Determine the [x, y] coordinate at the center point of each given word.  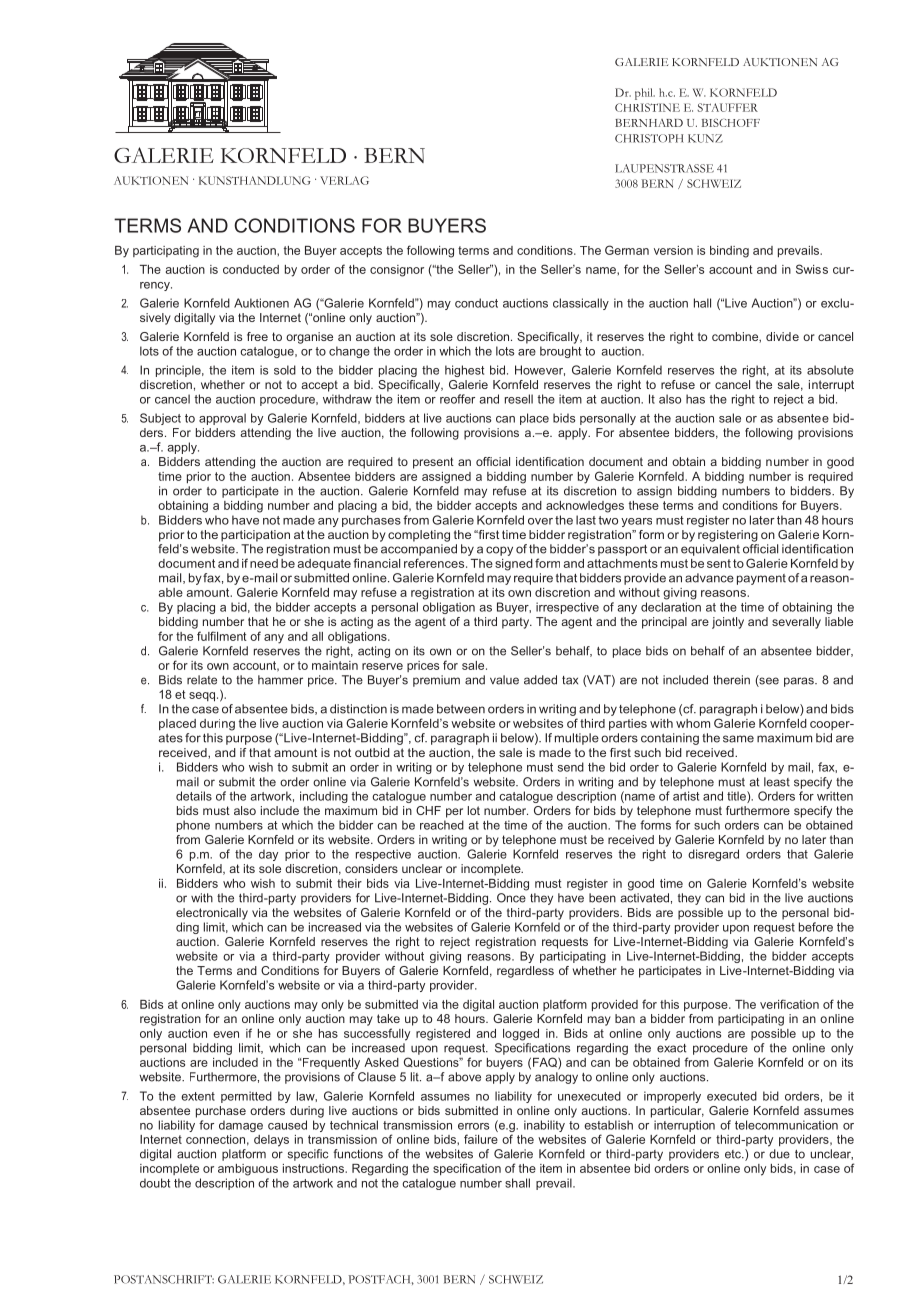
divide [782, 336]
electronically [212, 914]
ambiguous [248, 1170]
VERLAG [344, 180]
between [461, 709]
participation [255, 536]
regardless [525, 972]
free [257, 336]
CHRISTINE [647, 107]
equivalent [710, 550]
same [738, 739]
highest [464, 371]
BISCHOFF [731, 123]
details [194, 796]
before [816, 927]
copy [499, 551]
